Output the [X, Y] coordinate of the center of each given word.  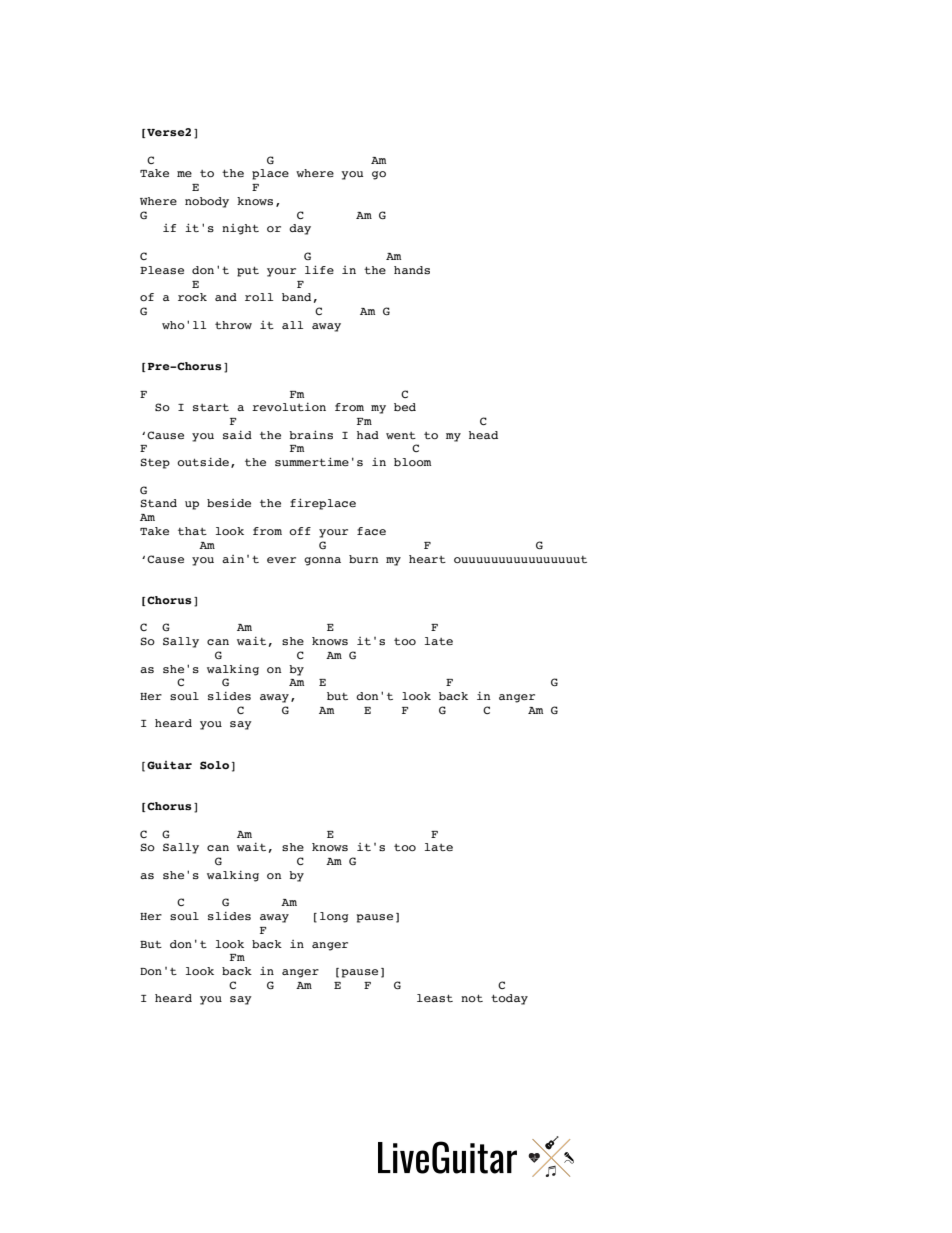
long [334, 917]
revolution [289, 407]
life [319, 269]
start [211, 407]
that [192, 531]
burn [364, 559]
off [300, 531]
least [435, 998]
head [483, 435]
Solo [214, 765]
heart [427, 559]
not [472, 998]
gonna [322, 561]
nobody [207, 202]
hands [412, 270]
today [509, 999]
